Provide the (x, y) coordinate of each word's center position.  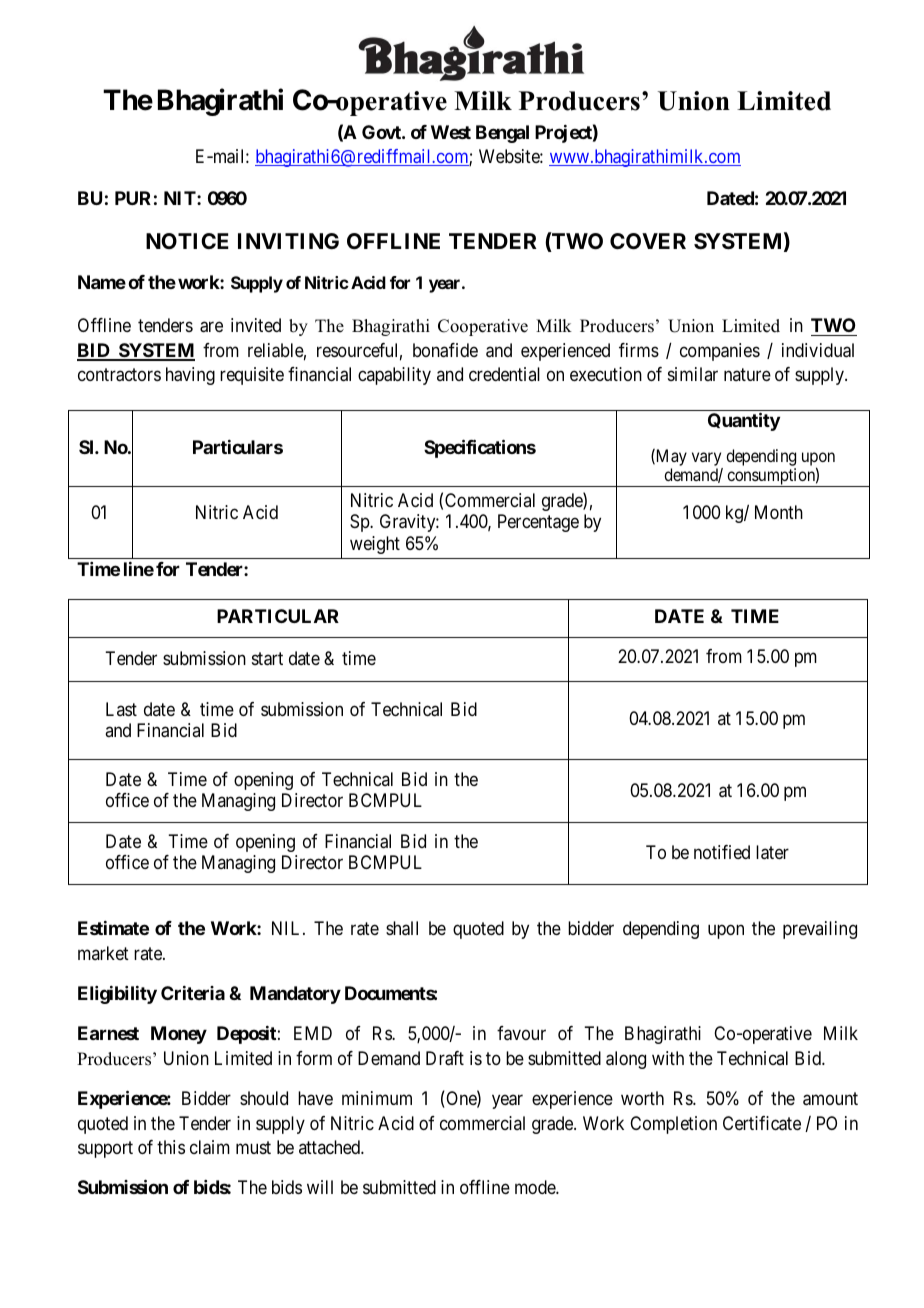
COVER (648, 241)
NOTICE (187, 241)
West (451, 132)
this (171, 1147)
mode (536, 1187)
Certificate (762, 1123)
